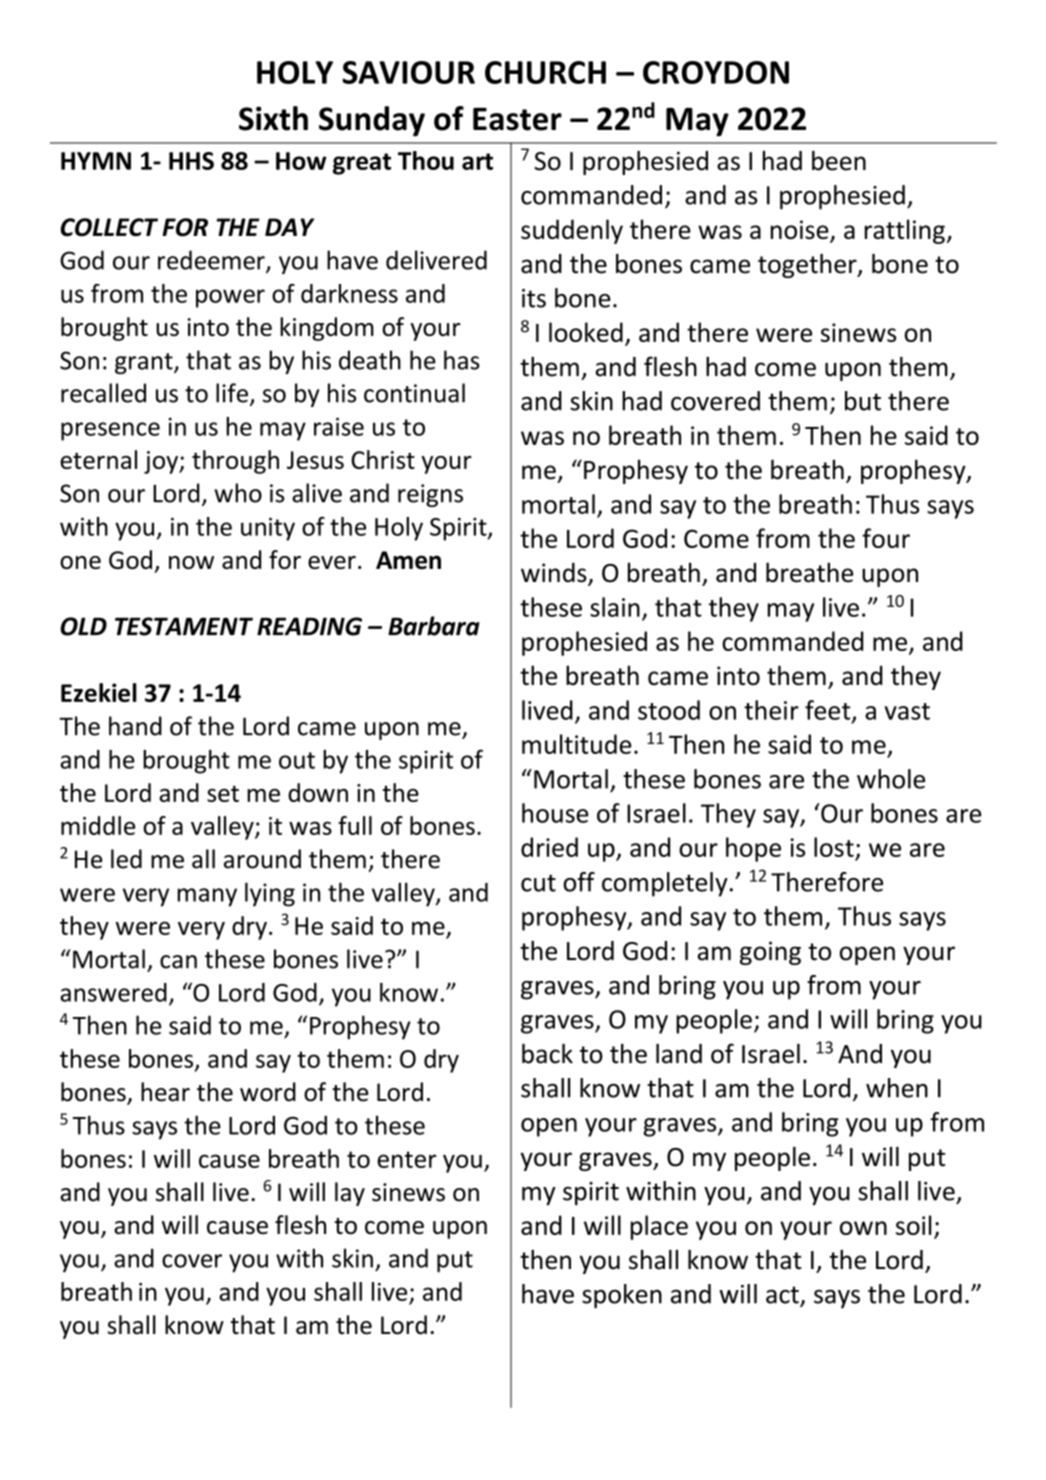  I want to click on been, so click(839, 161).
